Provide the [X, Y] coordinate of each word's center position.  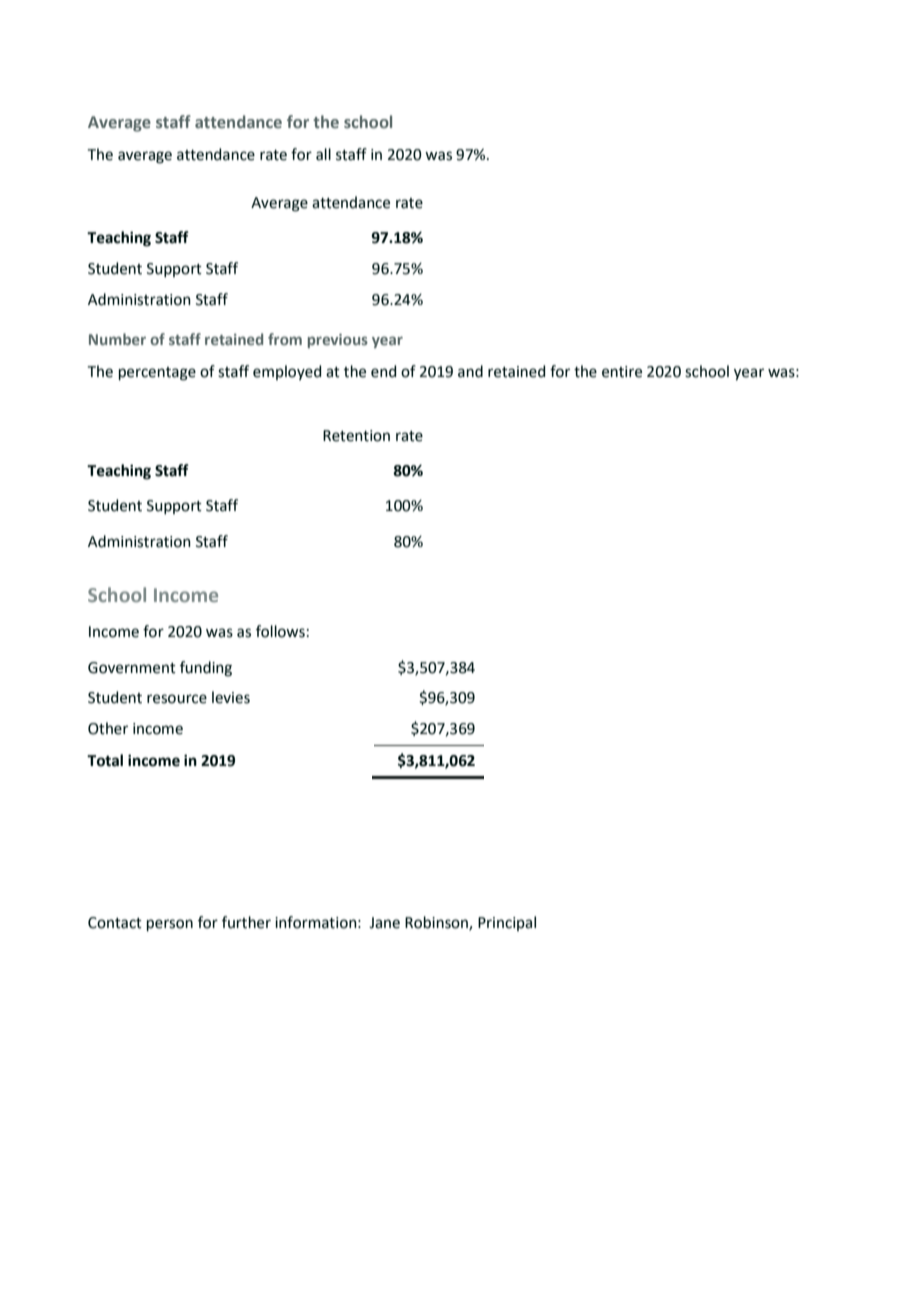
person [170, 925]
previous [338, 341]
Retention [356, 436]
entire [622, 372]
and [470, 371]
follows [280, 631]
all [323, 154]
